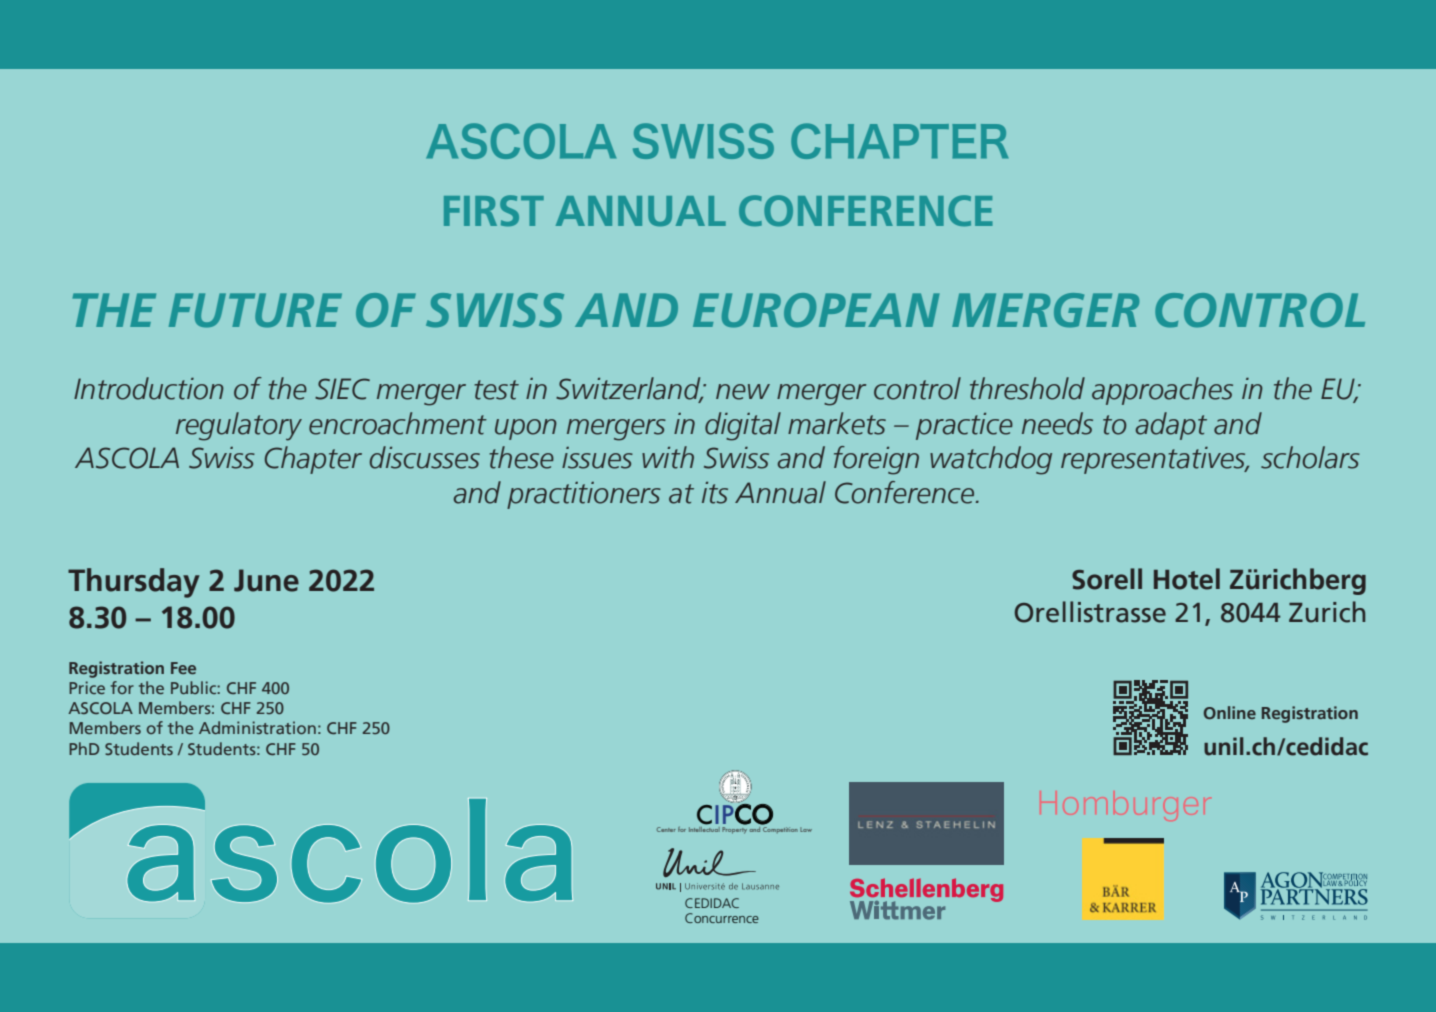 Image resolution: width=1436 pixels, height=1012 pixels. I want to click on approaches, so click(1162, 391).
